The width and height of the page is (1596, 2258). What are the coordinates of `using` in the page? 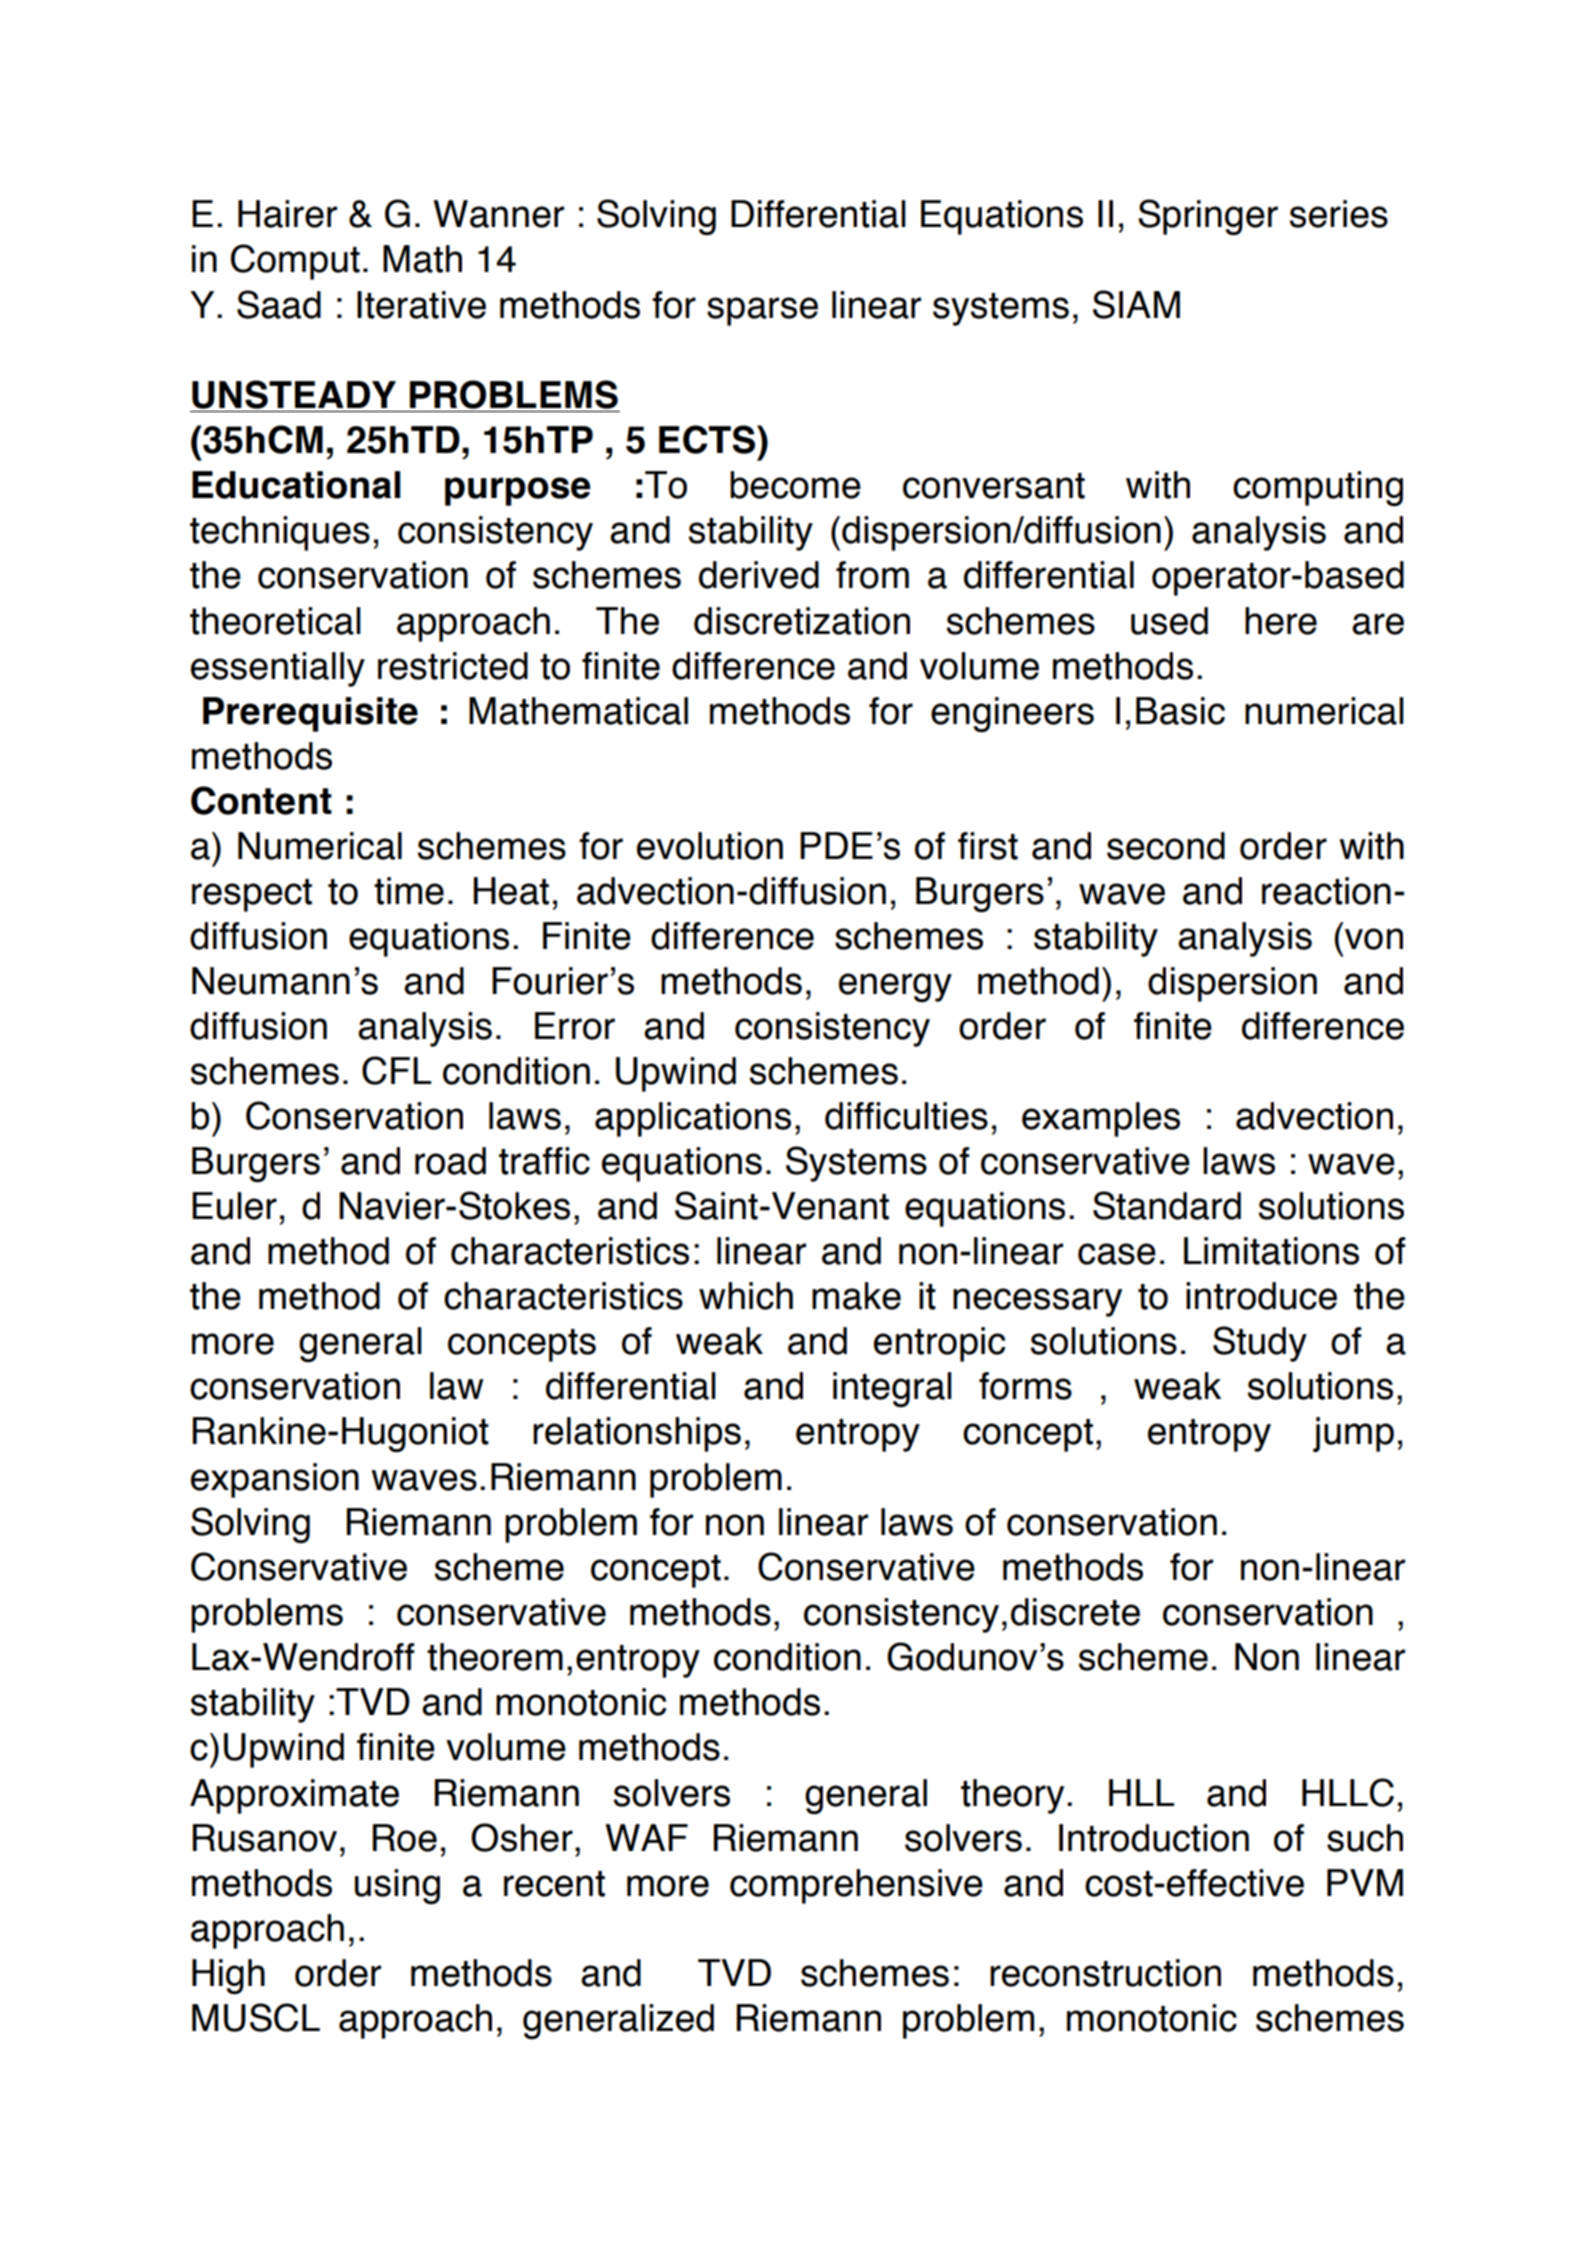 It's located at (397, 1886).
